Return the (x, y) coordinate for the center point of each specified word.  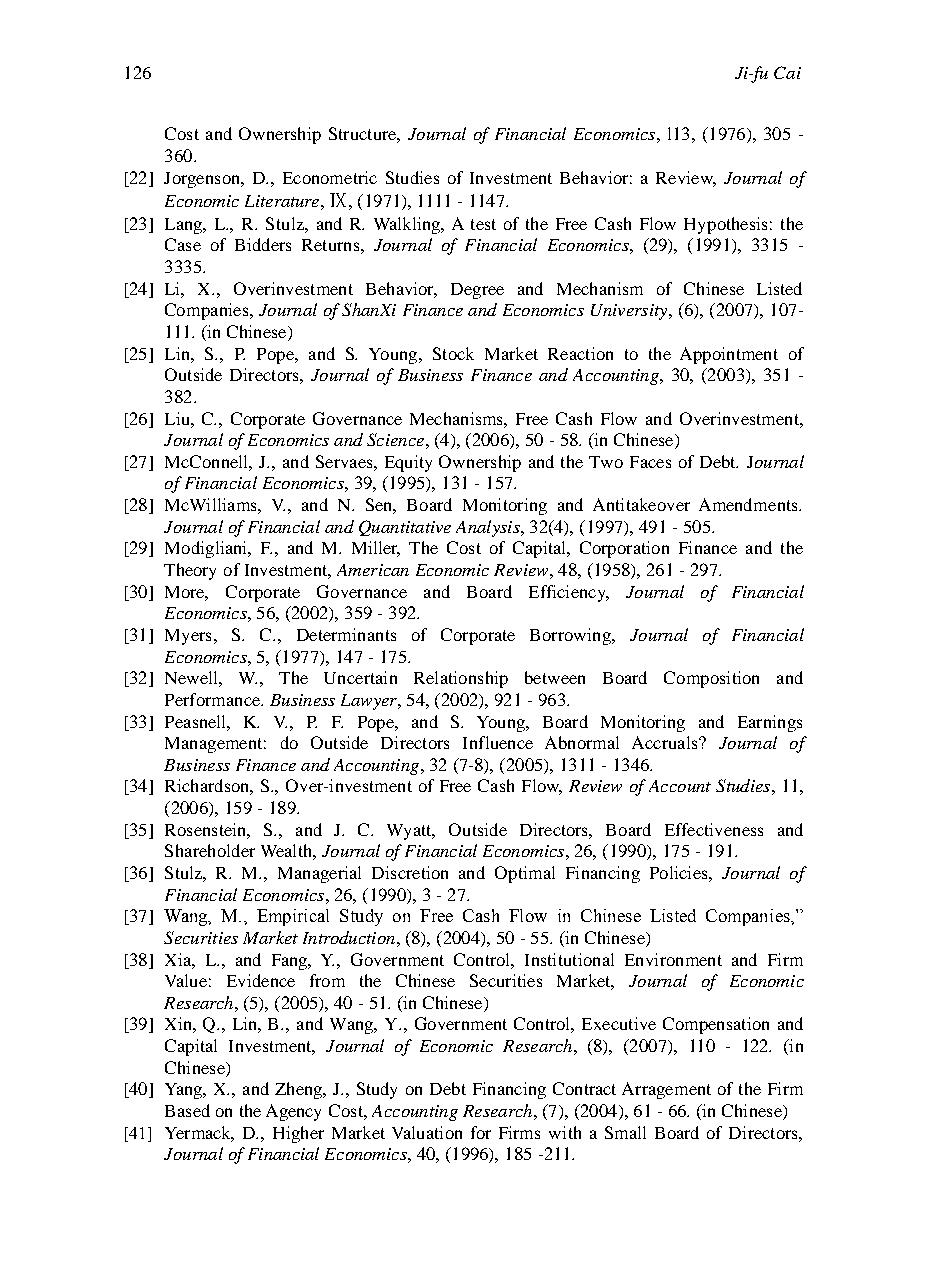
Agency (293, 1112)
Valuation (427, 1132)
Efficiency (568, 593)
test (483, 224)
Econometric (330, 177)
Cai (787, 72)
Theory (190, 571)
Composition (711, 679)
